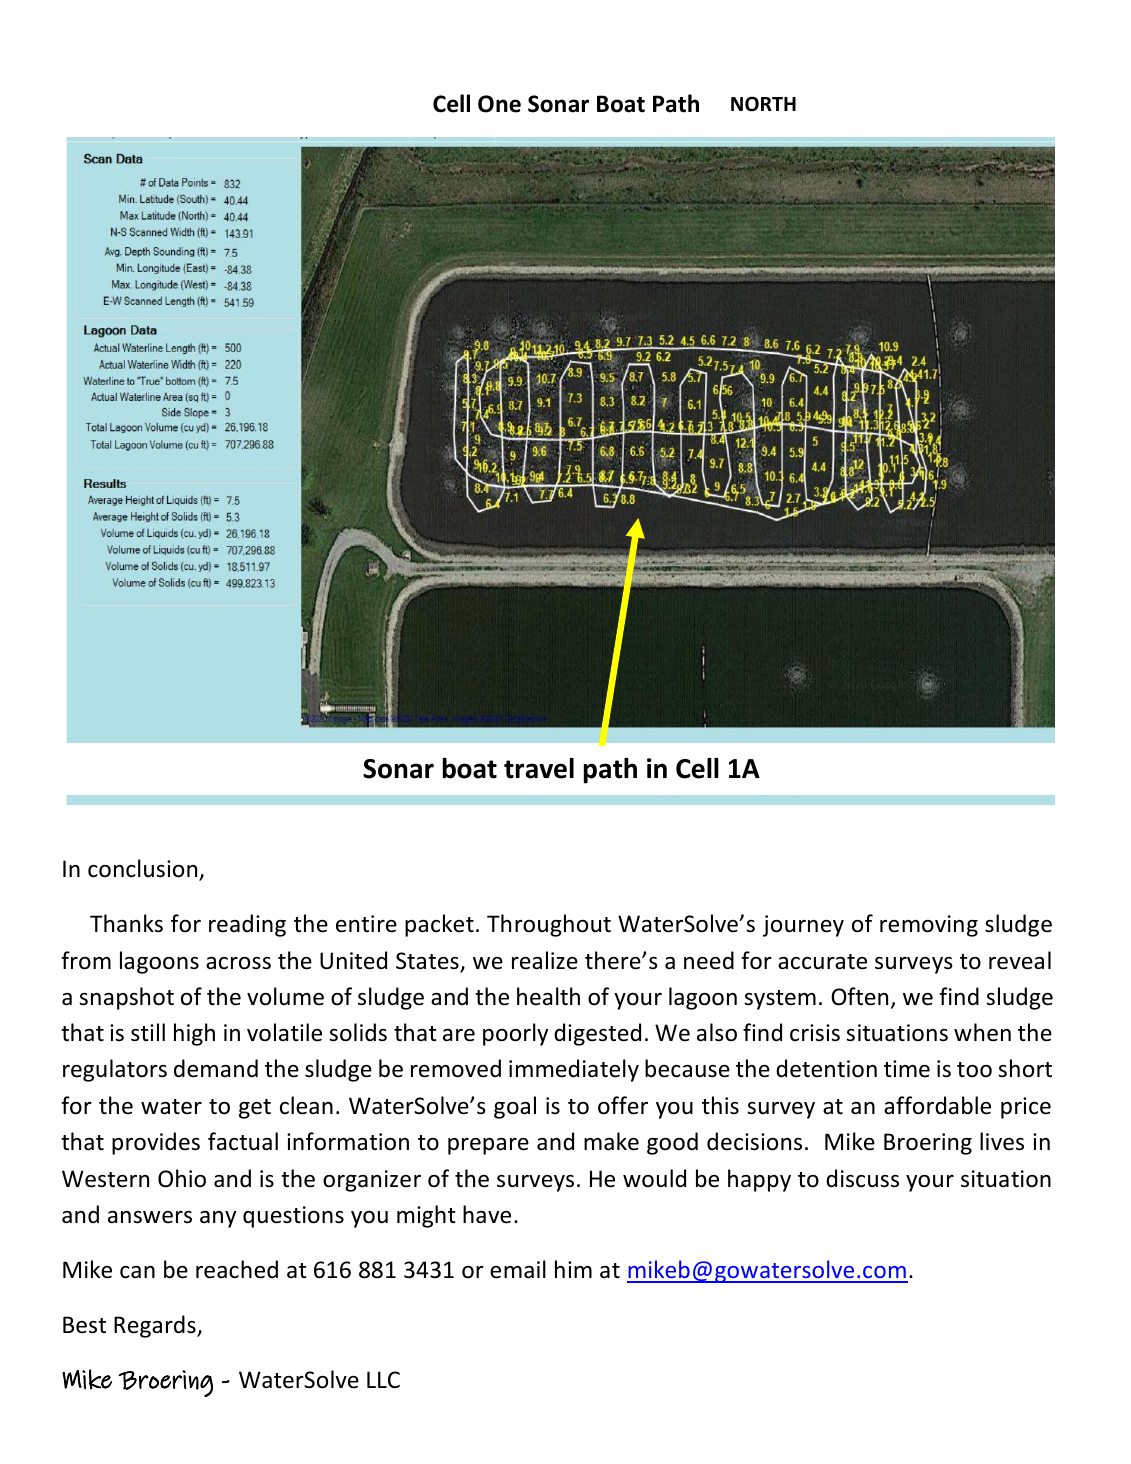  Describe the element at coordinates (144, 869) in the screenshot. I see `conclusion` at that location.
